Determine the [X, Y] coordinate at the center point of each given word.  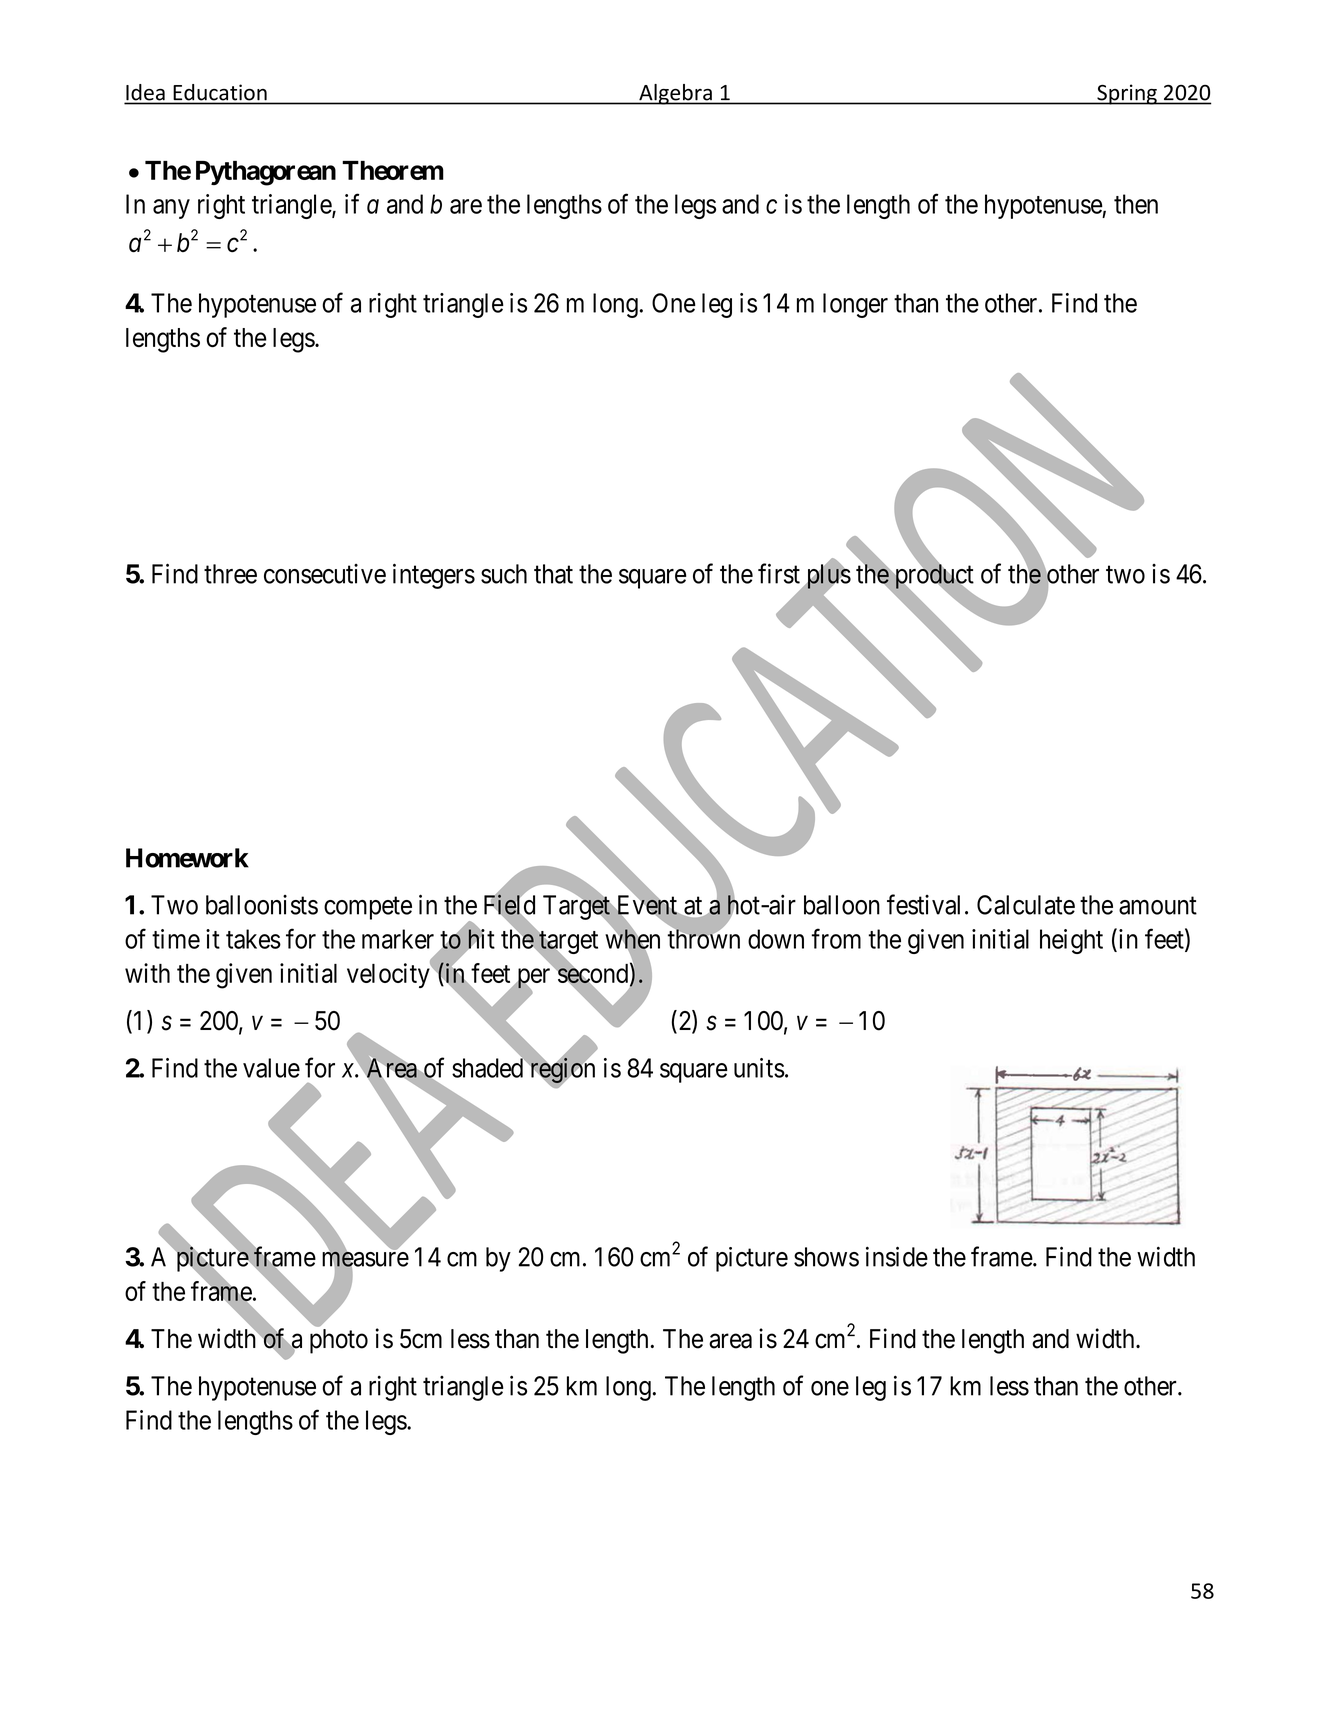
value [271, 1068]
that [553, 574]
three [230, 574]
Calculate [1026, 905]
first [779, 573]
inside [897, 1256]
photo [339, 1341]
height [1071, 941]
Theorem [393, 170]
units [759, 1068]
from [836, 938]
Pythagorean [266, 173]
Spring [1127, 94]
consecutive [325, 574]
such [504, 574]
